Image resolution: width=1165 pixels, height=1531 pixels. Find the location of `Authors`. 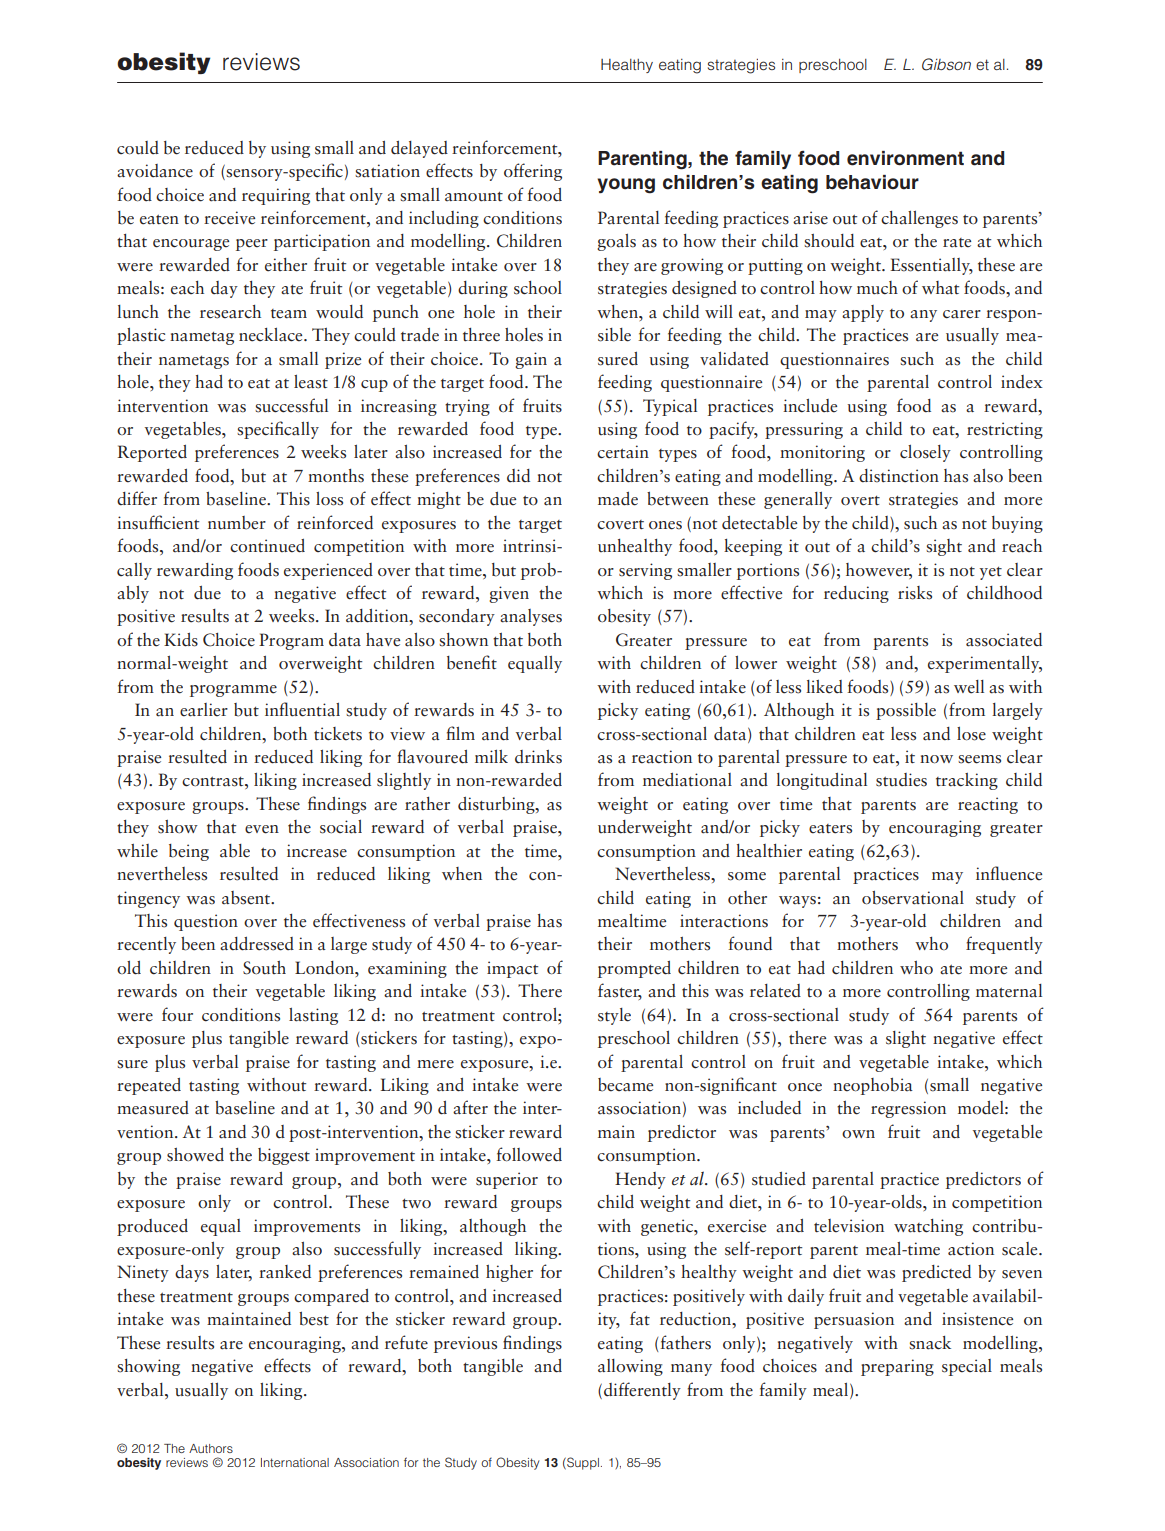

Authors is located at coordinates (211, 1448).
